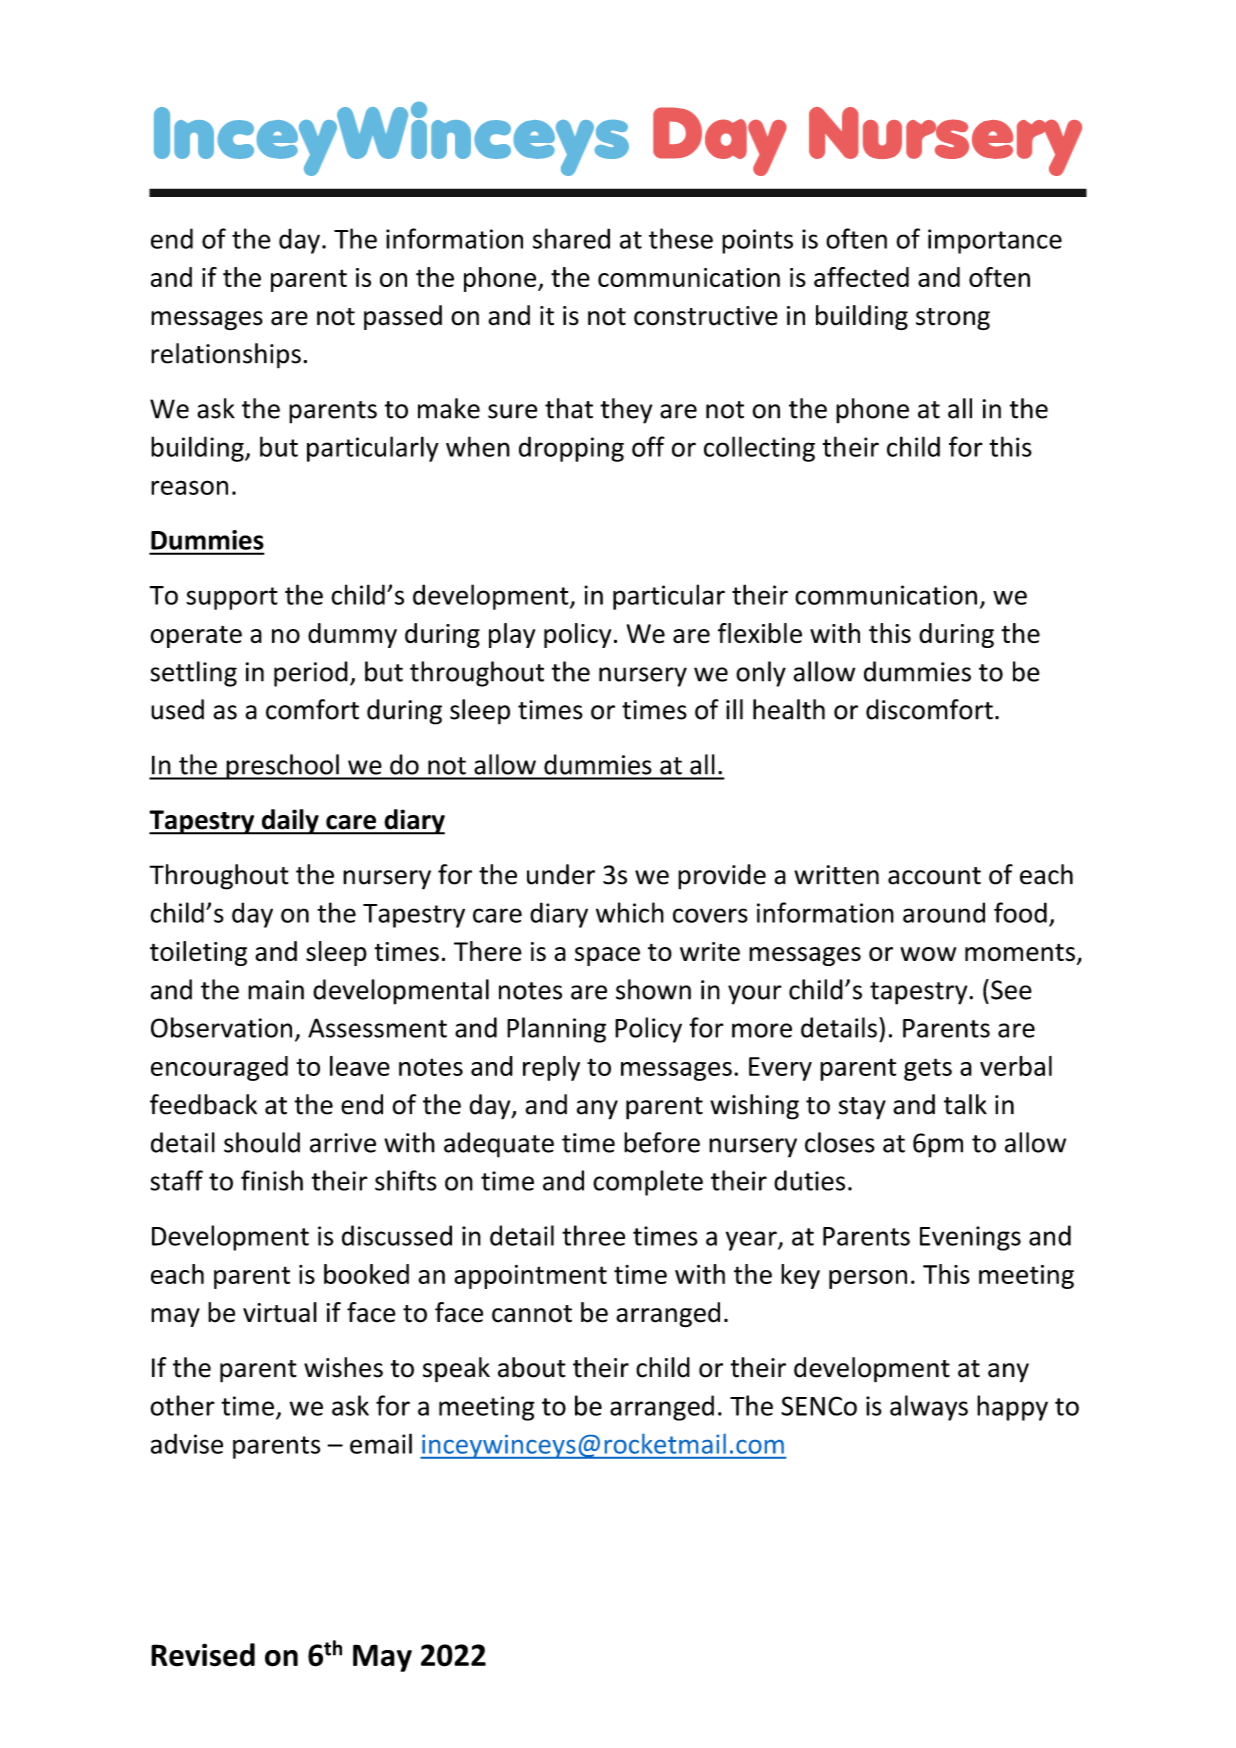 The width and height of the image is (1236, 1748). I want to click on main, so click(276, 990).
